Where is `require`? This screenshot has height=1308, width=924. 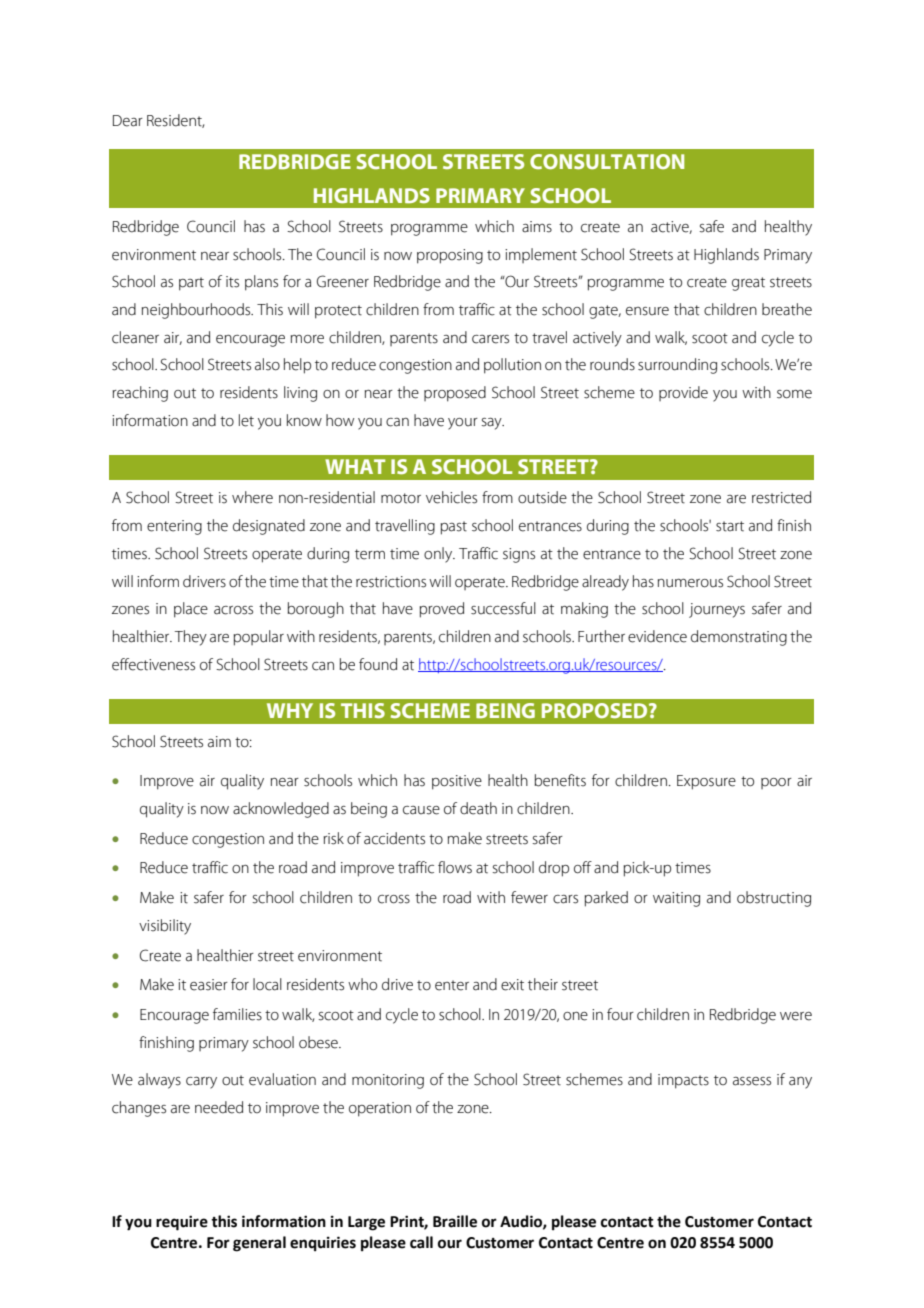
require is located at coordinates (182, 1223).
